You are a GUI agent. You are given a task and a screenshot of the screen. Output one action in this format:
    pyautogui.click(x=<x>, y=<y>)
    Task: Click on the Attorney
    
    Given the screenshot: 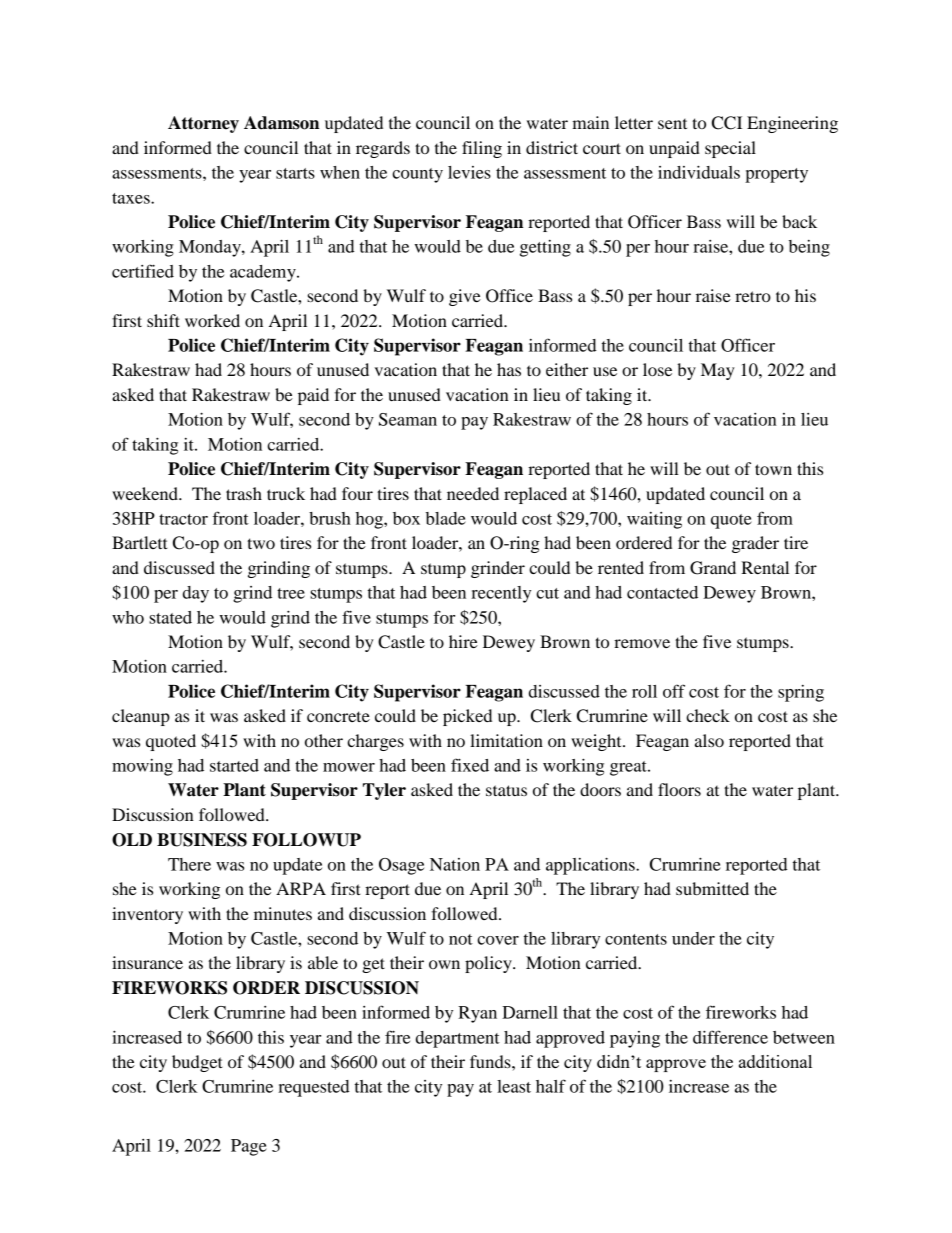 What is the action you would take?
    pyautogui.click(x=203, y=124)
